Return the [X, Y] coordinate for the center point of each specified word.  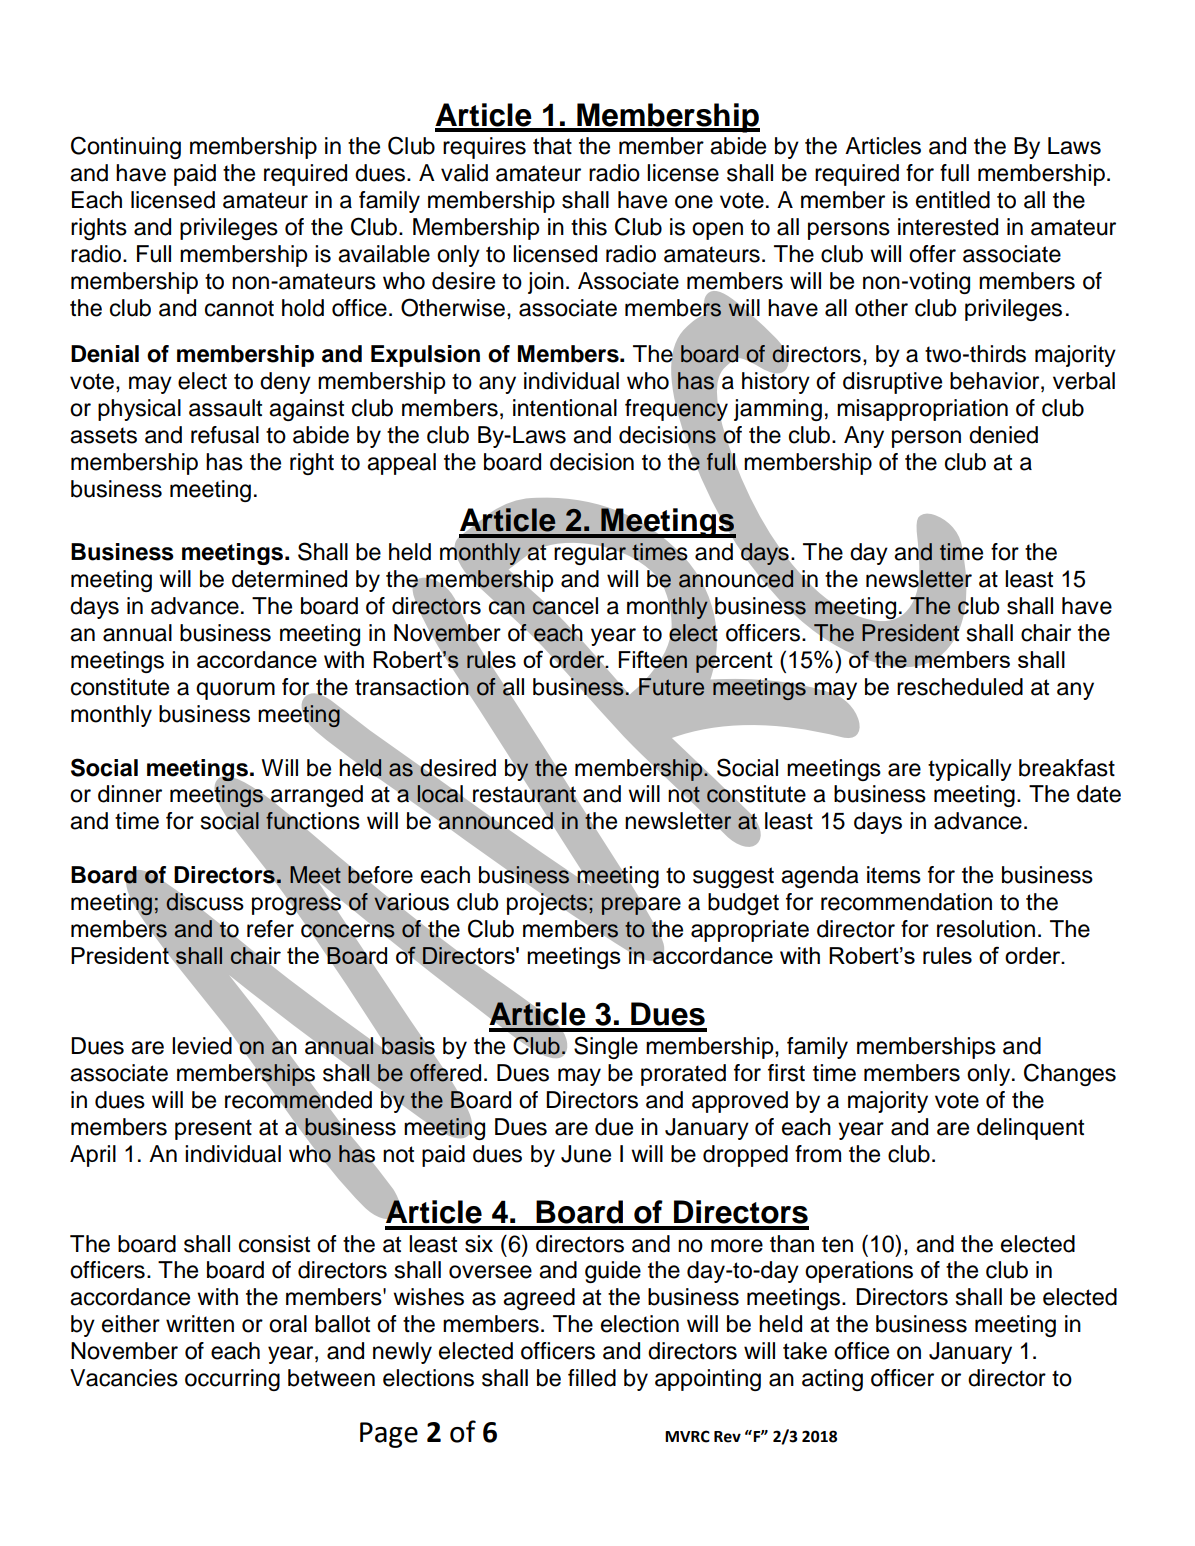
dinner [130, 794]
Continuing [126, 147]
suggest [733, 877]
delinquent [1030, 1129]
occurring [232, 1380]
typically [970, 770]
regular [590, 554]
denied [1003, 435]
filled [592, 1378]
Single [606, 1047]
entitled [953, 200]
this [589, 227]
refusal [225, 435]
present [213, 1129]
